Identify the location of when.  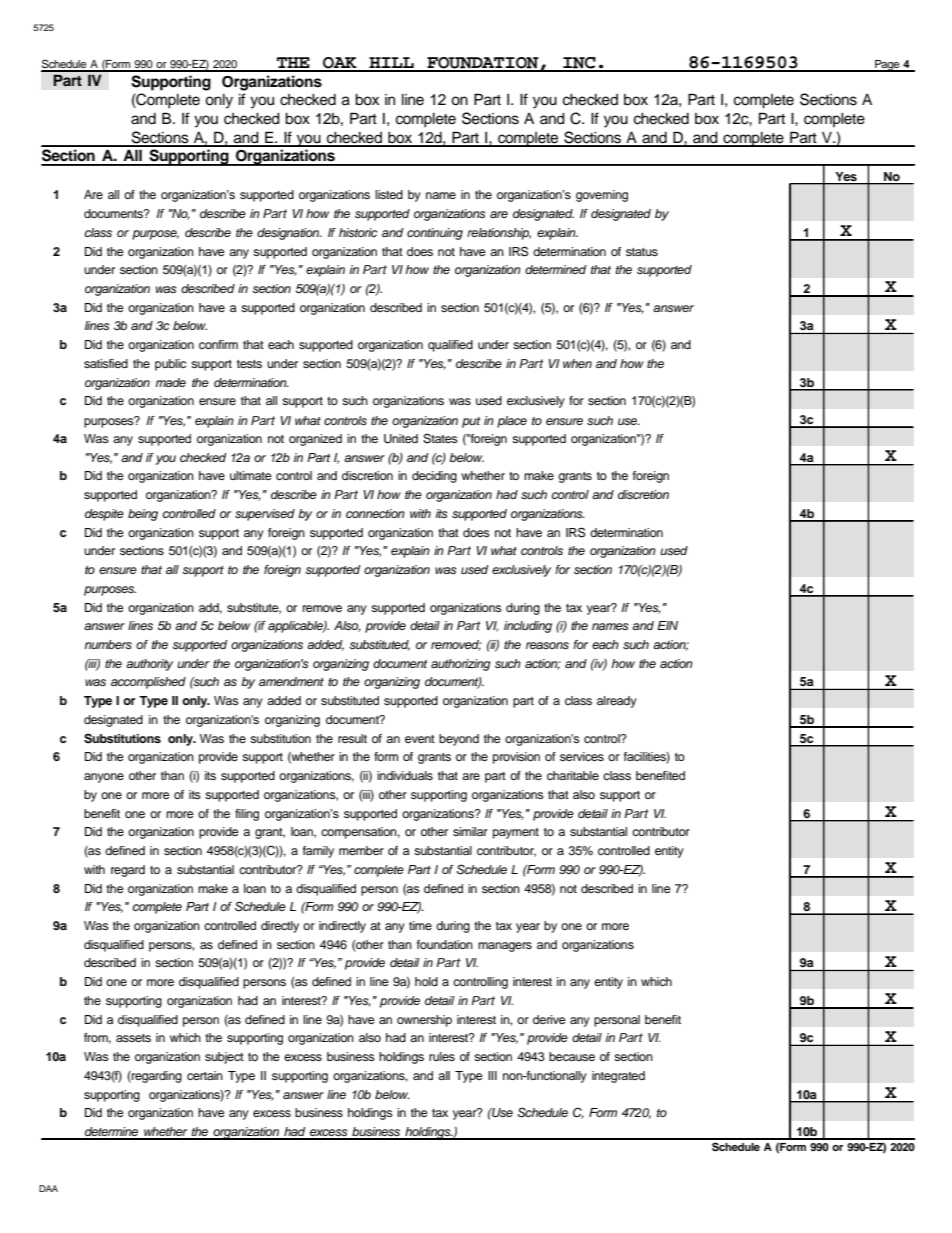
(577, 363).
